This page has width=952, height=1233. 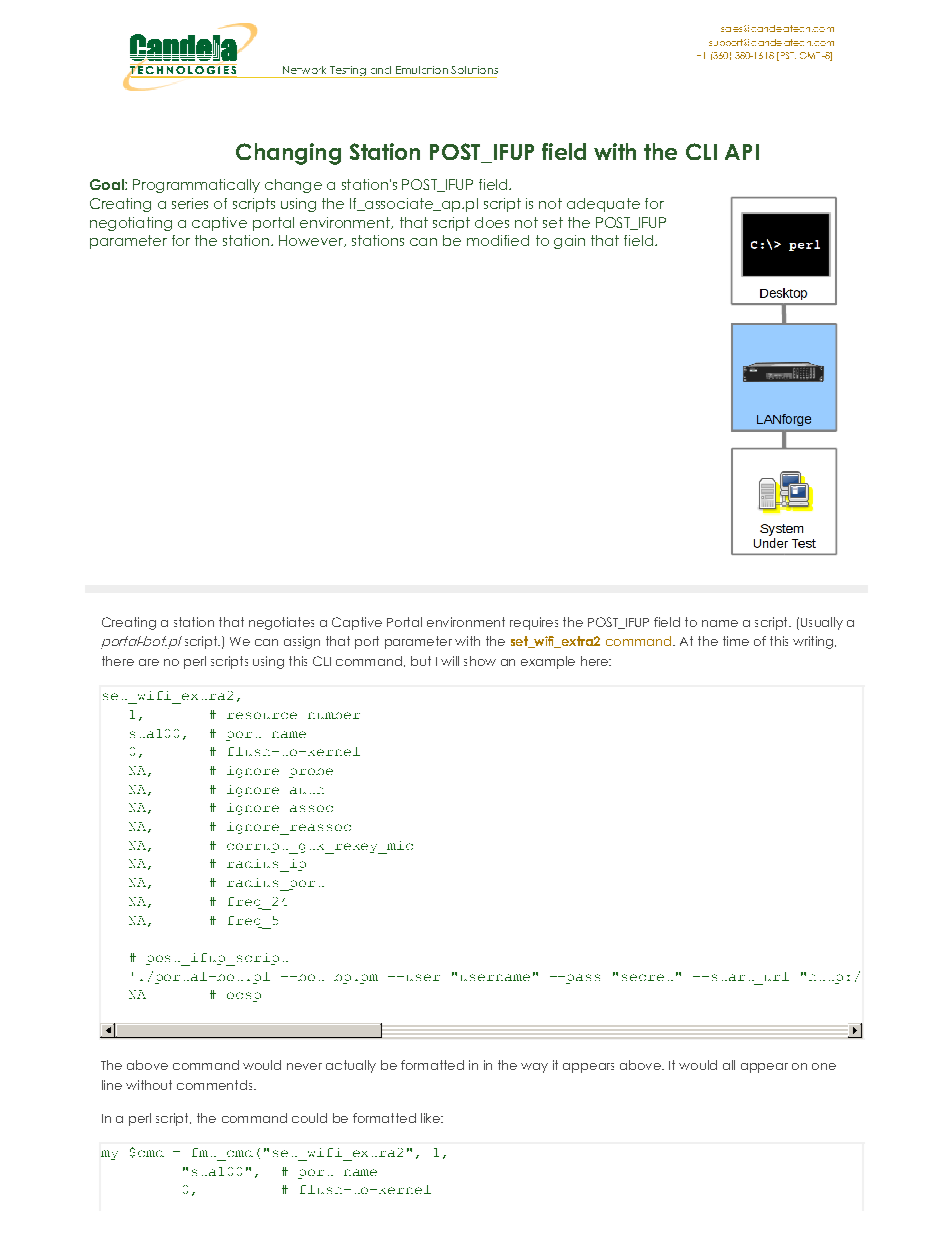 I want to click on time, so click(x=736, y=641).
